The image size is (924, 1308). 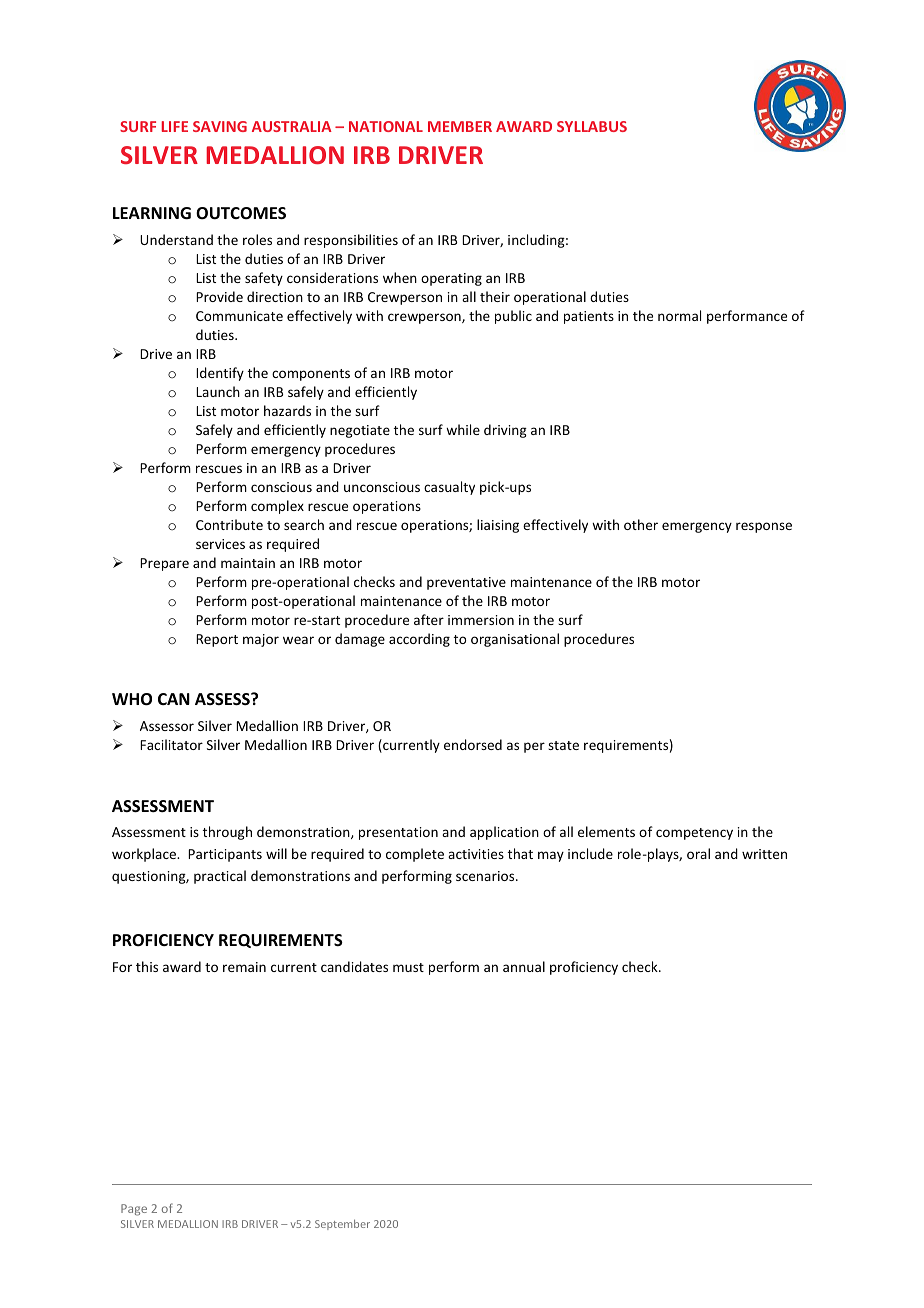 What do you see at coordinates (641, 524) in the page?
I see `other` at bounding box center [641, 524].
